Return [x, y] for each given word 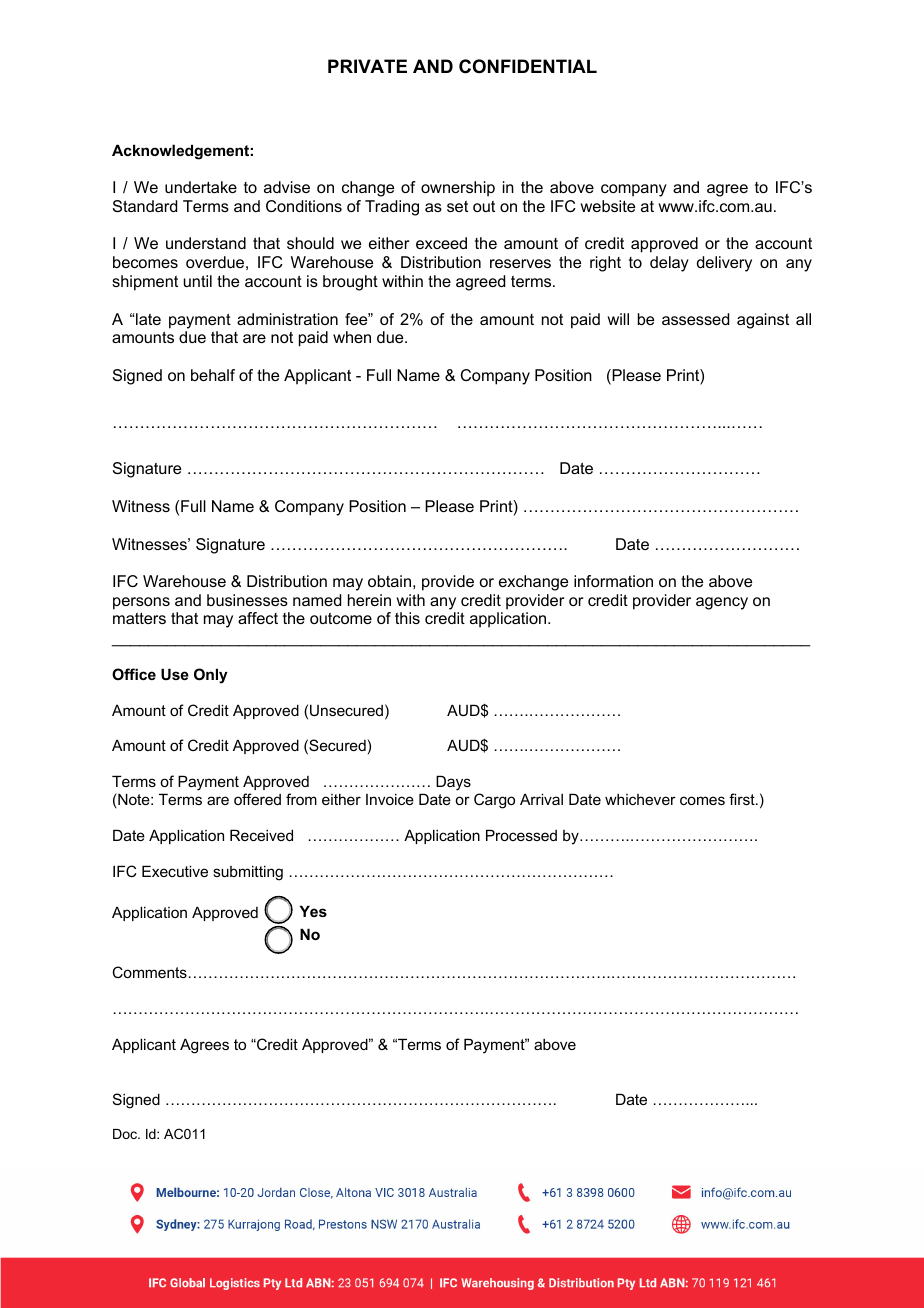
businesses [247, 600]
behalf [213, 375]
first [743, 799]
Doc [126, 1134]
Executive [175, 871]
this [407, 618]
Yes [313, 911]
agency [722, 603]
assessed [695, 319]
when [352, 337]
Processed [521, 835]
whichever [640, 799]
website [608, 206]
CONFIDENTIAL [528, 66]
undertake [201, 187]
